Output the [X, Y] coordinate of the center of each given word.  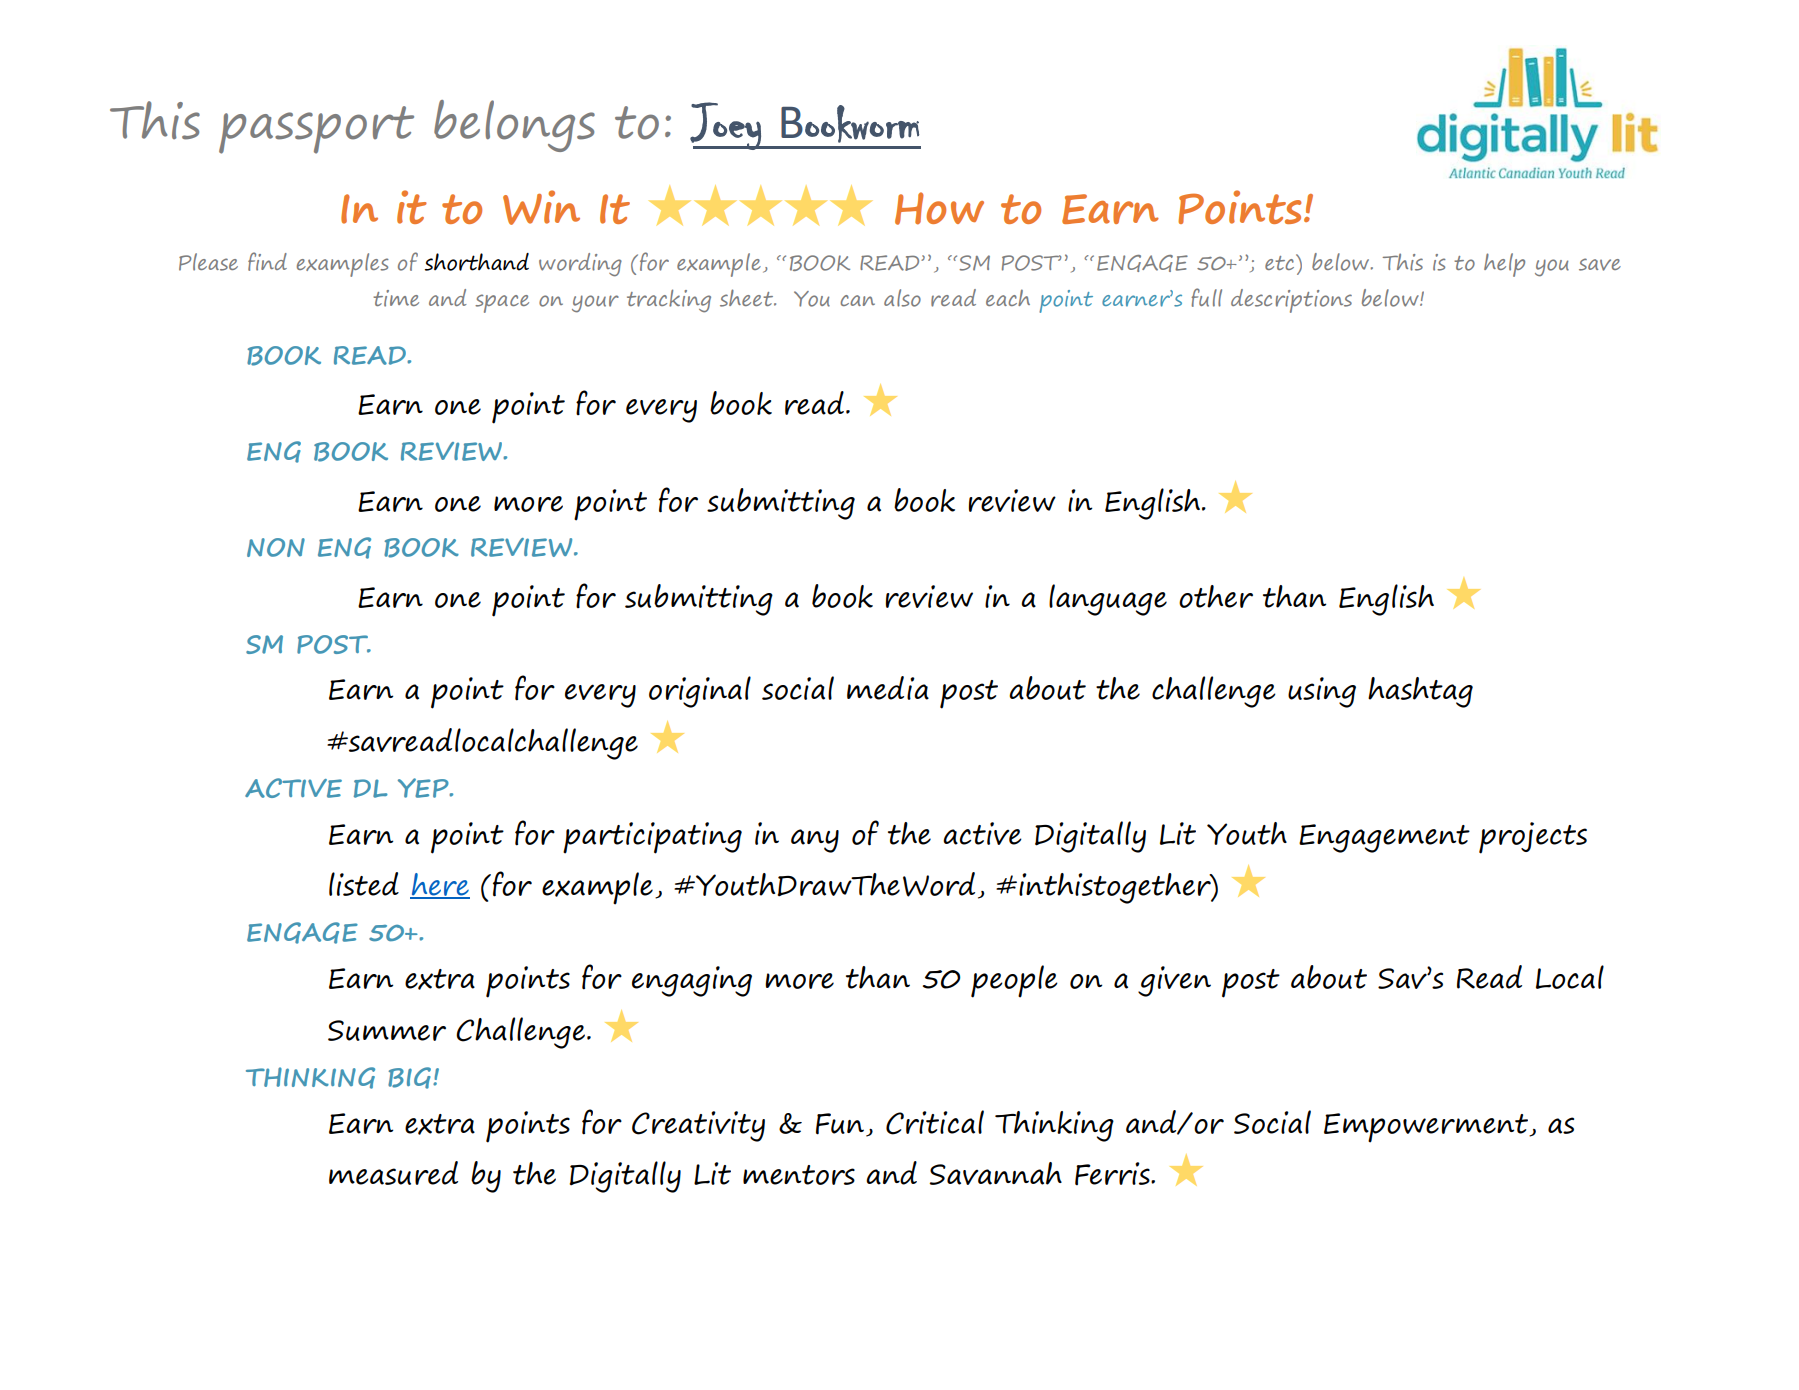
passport [316, 130]
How [939, 208]
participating [652, 838]
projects [1533, 838]
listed [364, 884]
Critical [935, 1122]
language [1108, 600]
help [1504, 265]
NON [276, 547]
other [1216, 596]
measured [393, 1173]
